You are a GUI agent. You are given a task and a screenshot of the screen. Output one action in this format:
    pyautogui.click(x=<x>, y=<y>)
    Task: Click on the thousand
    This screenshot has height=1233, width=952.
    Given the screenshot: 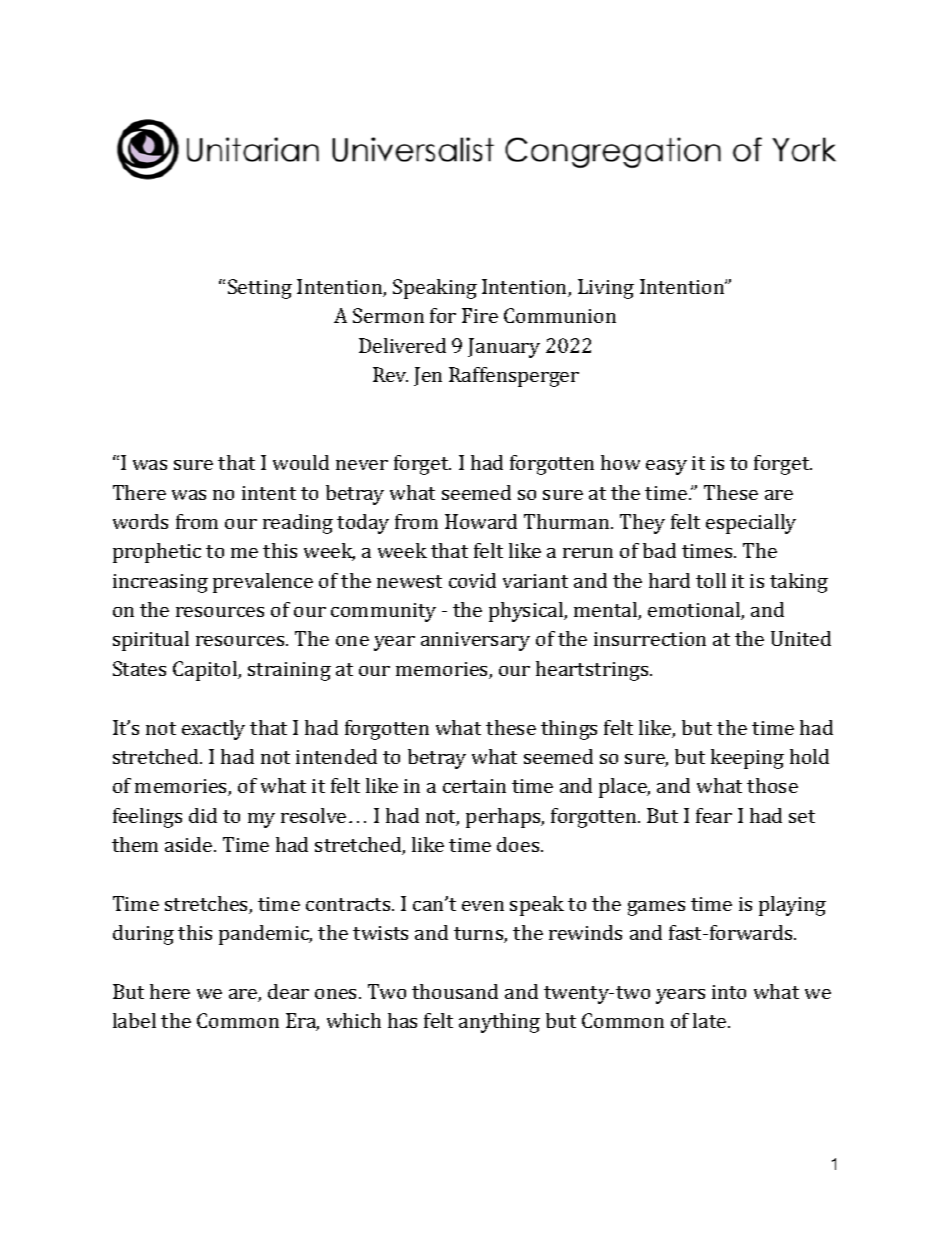 What is the action you would take?
    pyautogui.click(x=455, y=991)
